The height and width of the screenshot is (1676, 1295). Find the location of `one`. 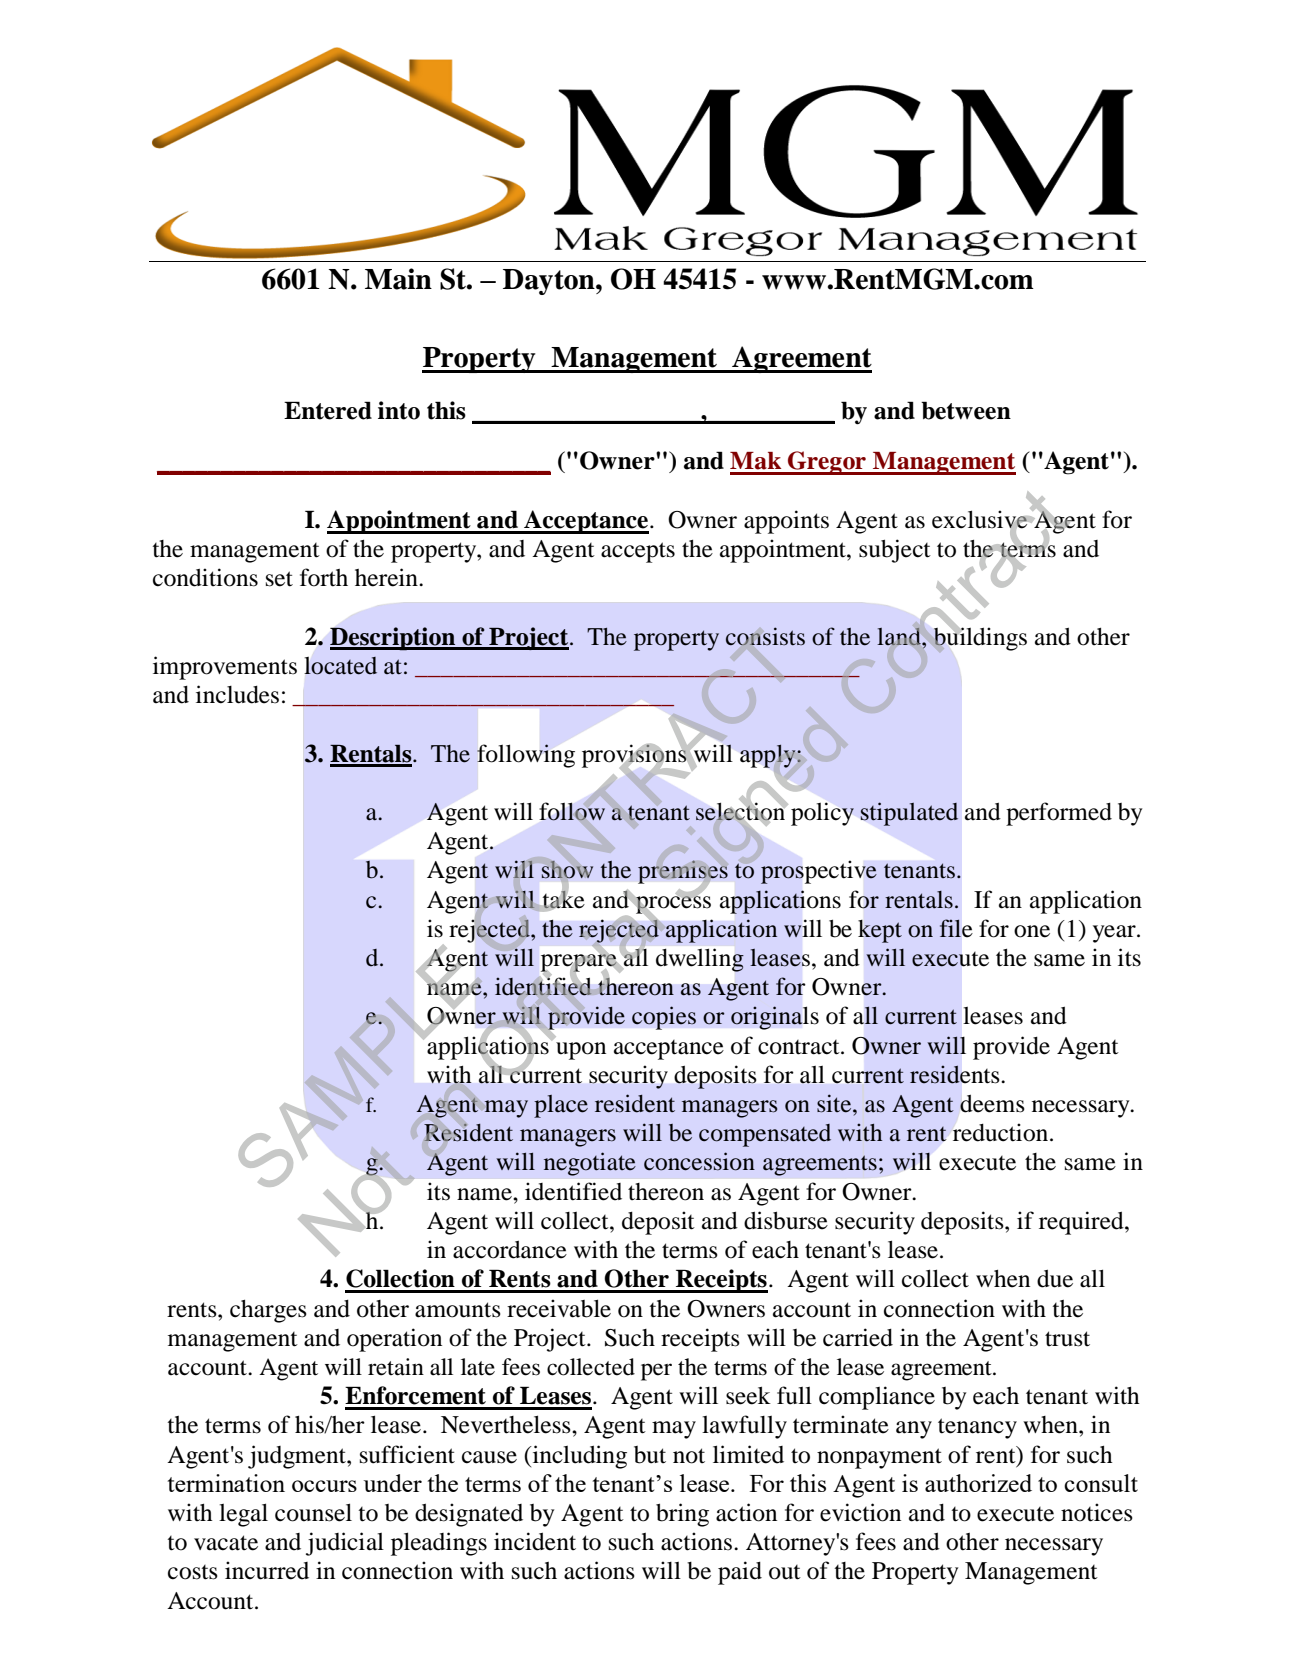

one is located at coordinates (1032, 931).
